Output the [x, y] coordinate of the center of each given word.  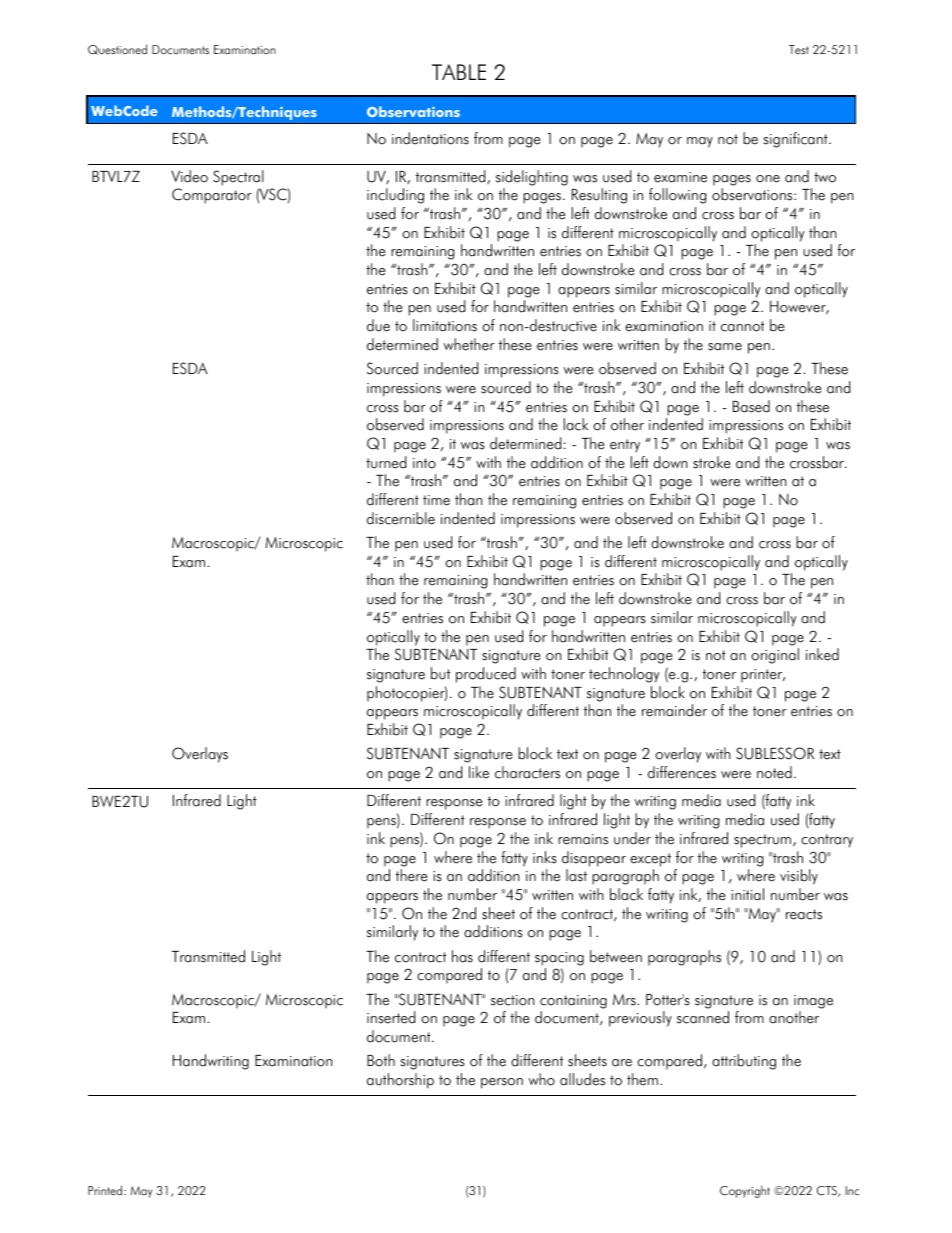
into [424, 463]
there [411, 875]
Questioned [117, 49]
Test [799, 50]
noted [774, 772]
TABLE [459, 72]
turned [386, 462]
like [479, 772]
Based [751, 406]
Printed [106, 1190]
